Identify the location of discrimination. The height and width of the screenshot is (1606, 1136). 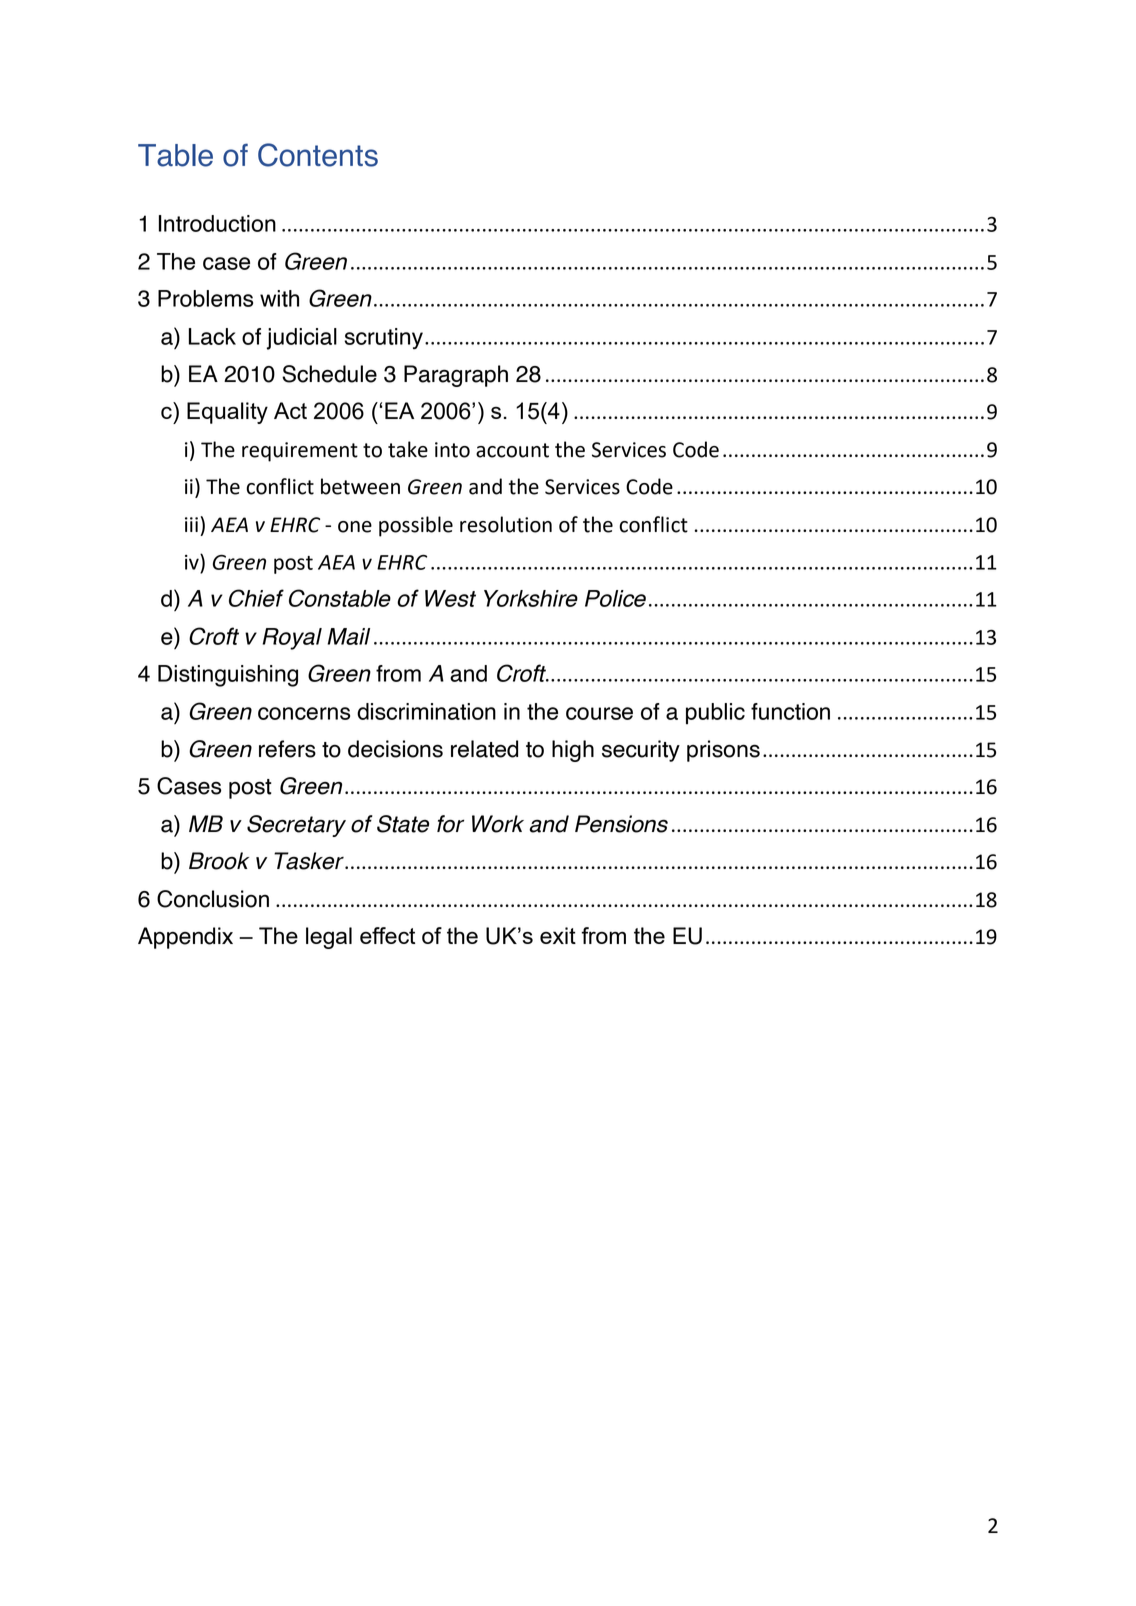
(426, 711).
